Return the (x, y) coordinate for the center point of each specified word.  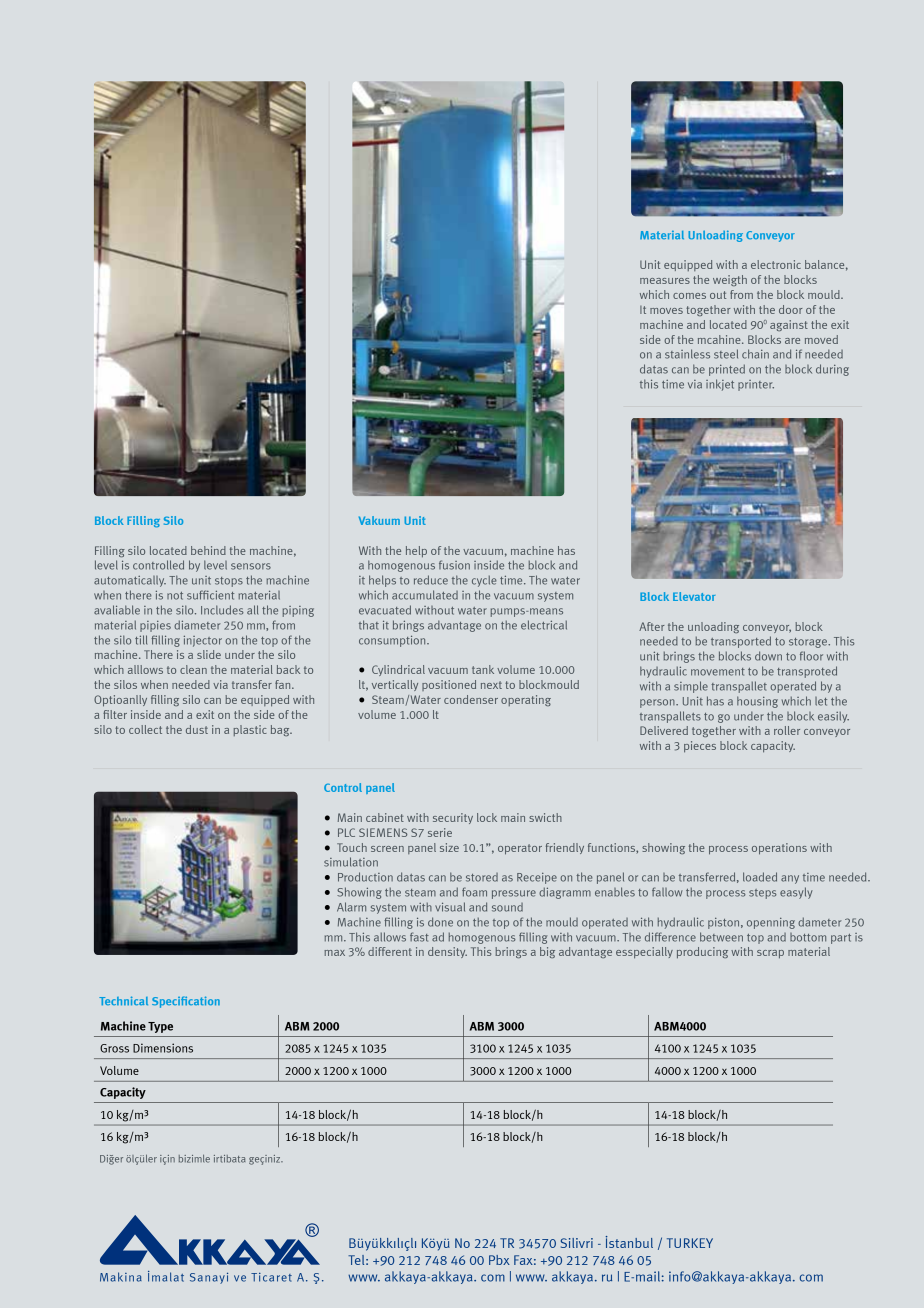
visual (450, 907)
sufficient (210, 595)
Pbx (499, 1260)
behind (208, 550)
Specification (186, 1002)
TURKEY (690, 1243)
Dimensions (163, 1048)
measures (665, 281)
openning (771, 923)
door (791, 309)
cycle (484, 581)
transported (741, 642)
